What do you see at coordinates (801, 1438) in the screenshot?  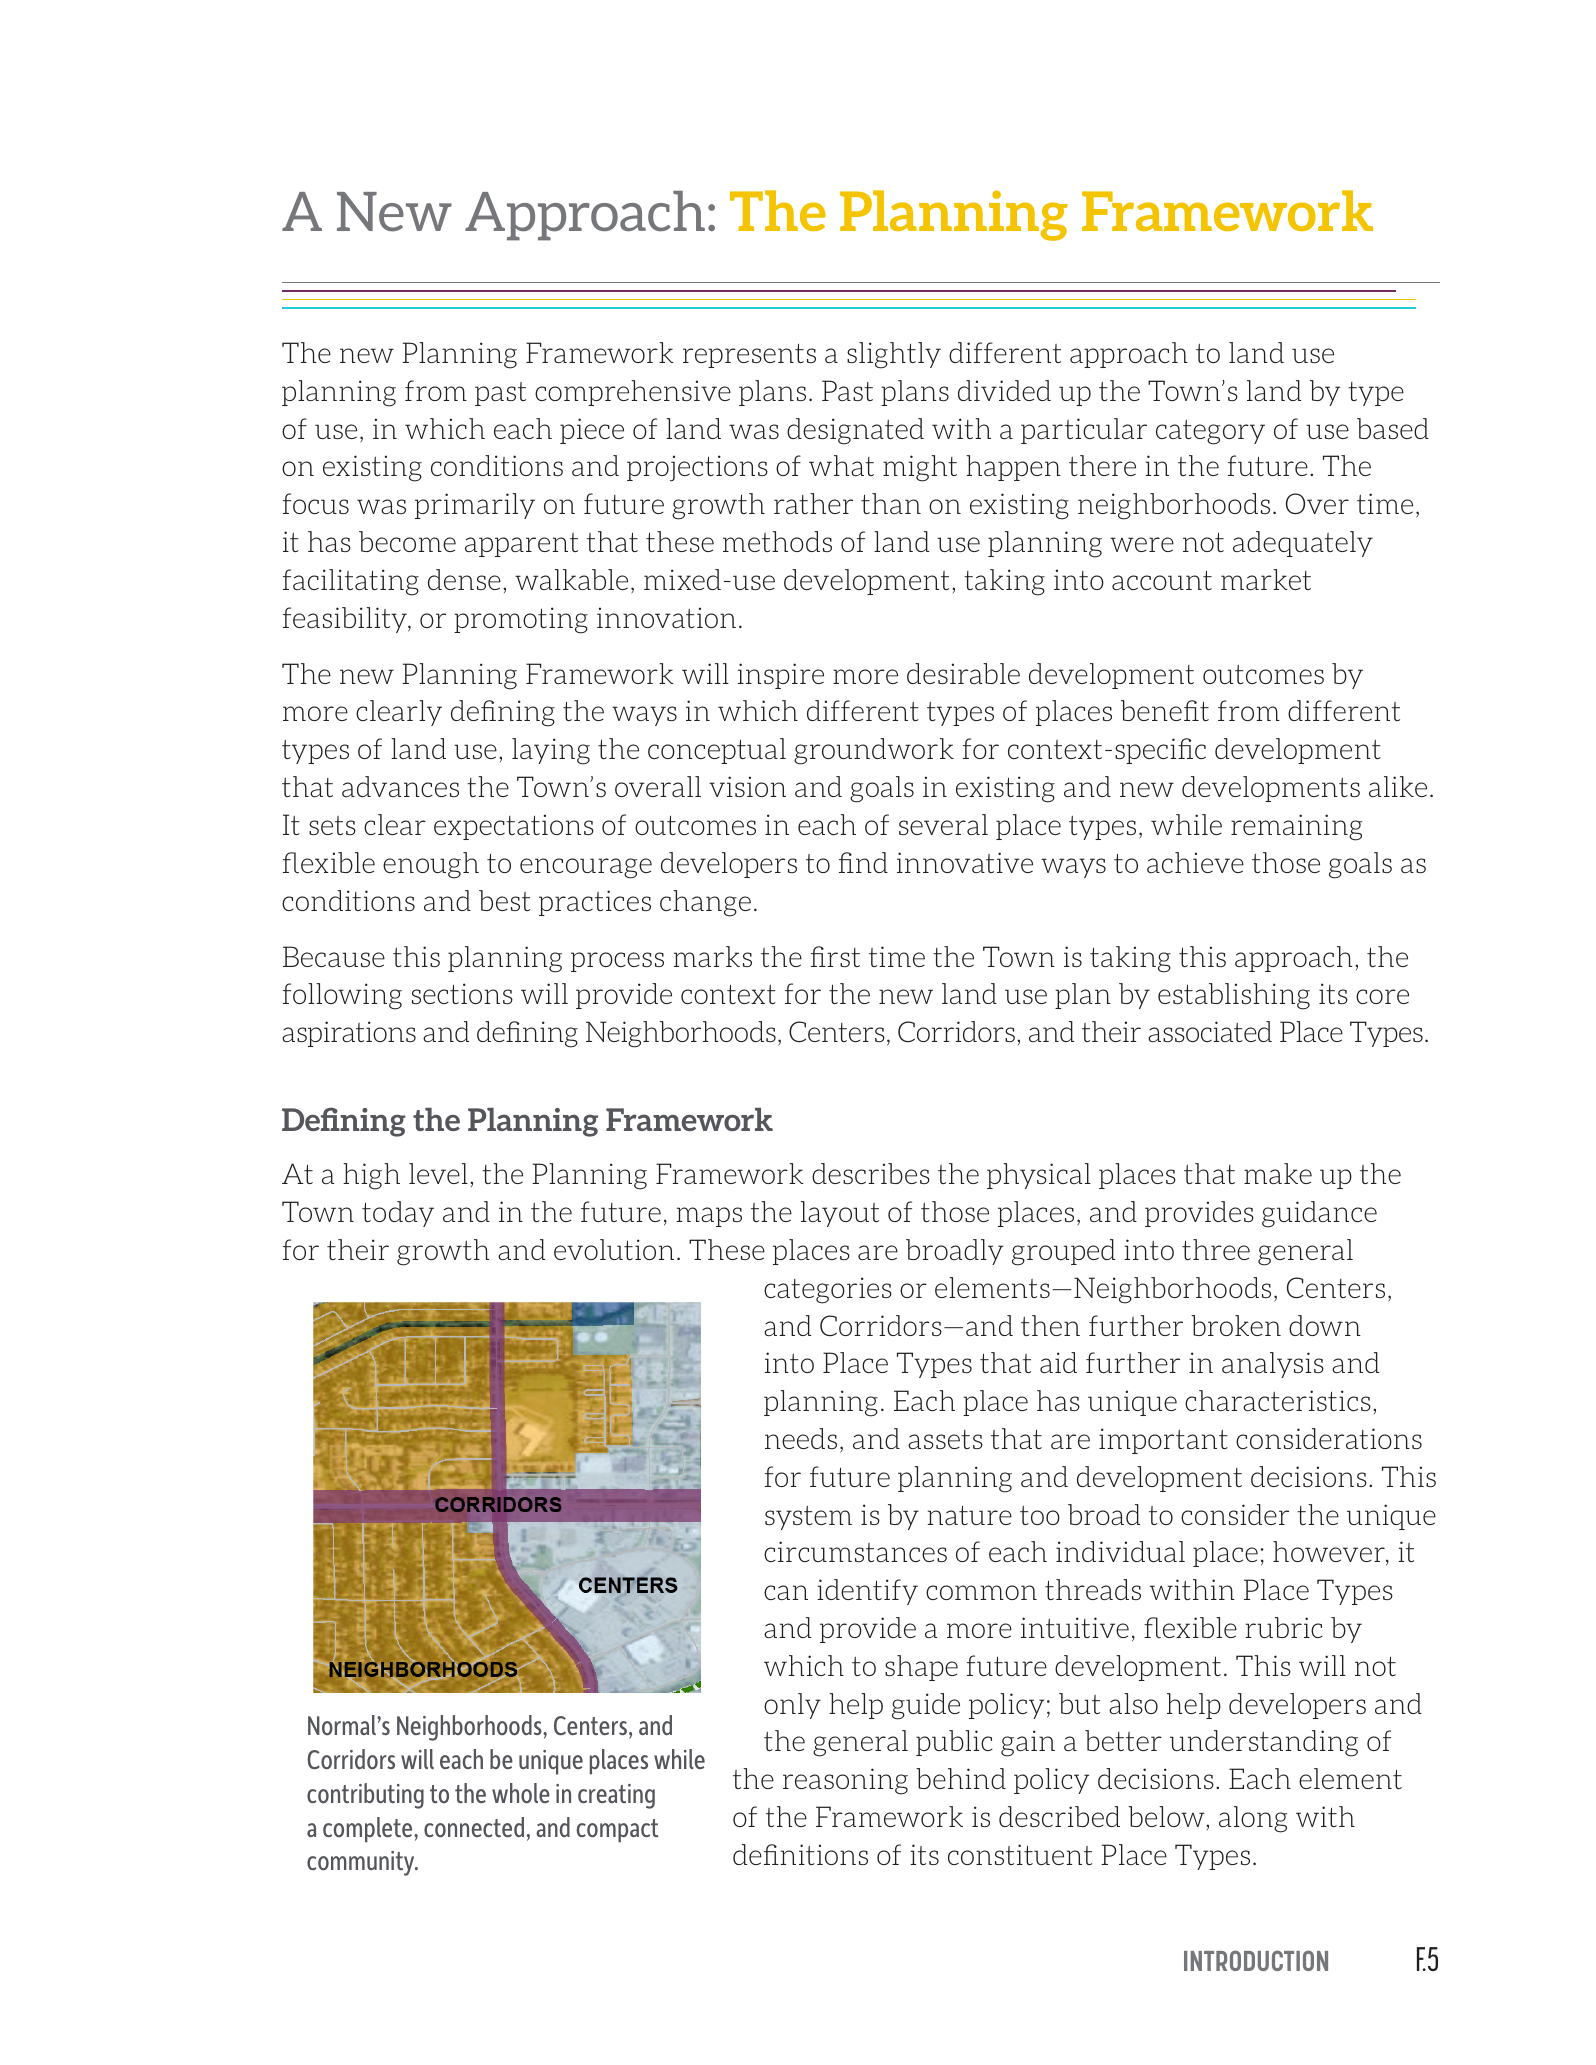 I see `needs` at bounding box center [801, 1438].
